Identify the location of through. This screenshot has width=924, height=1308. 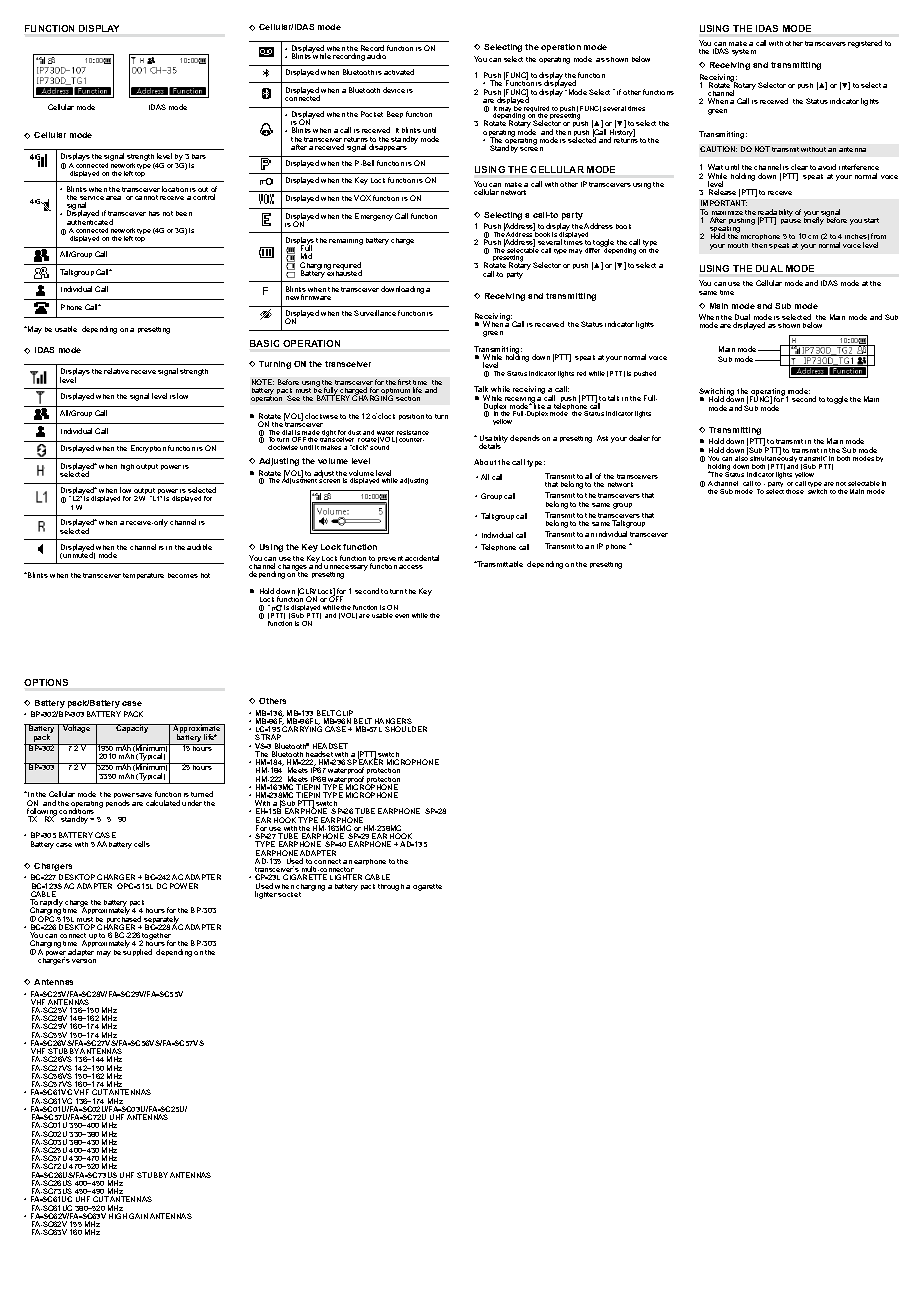
(391, 887).
